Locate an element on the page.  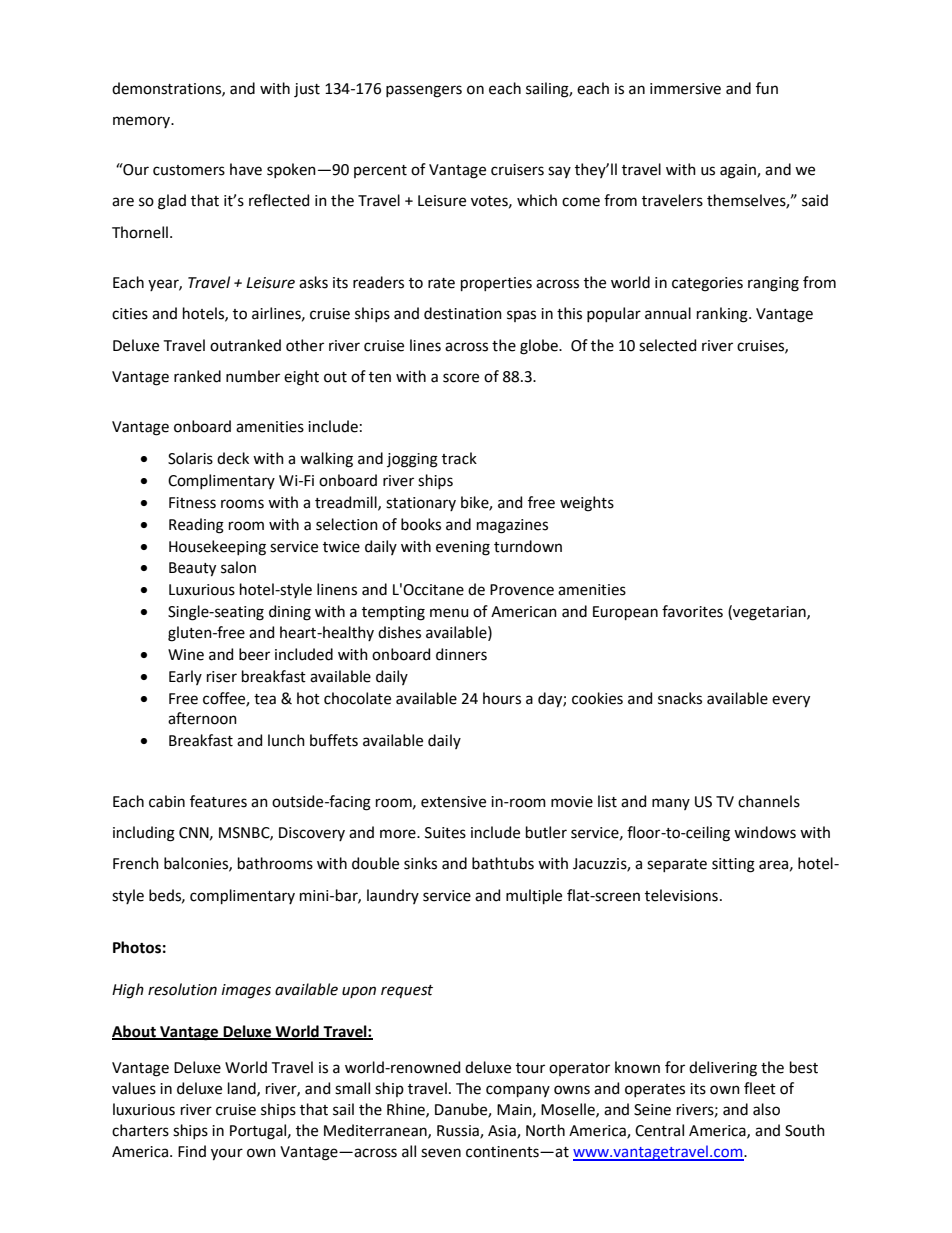
passengers is located at coordinates (424, 91).
